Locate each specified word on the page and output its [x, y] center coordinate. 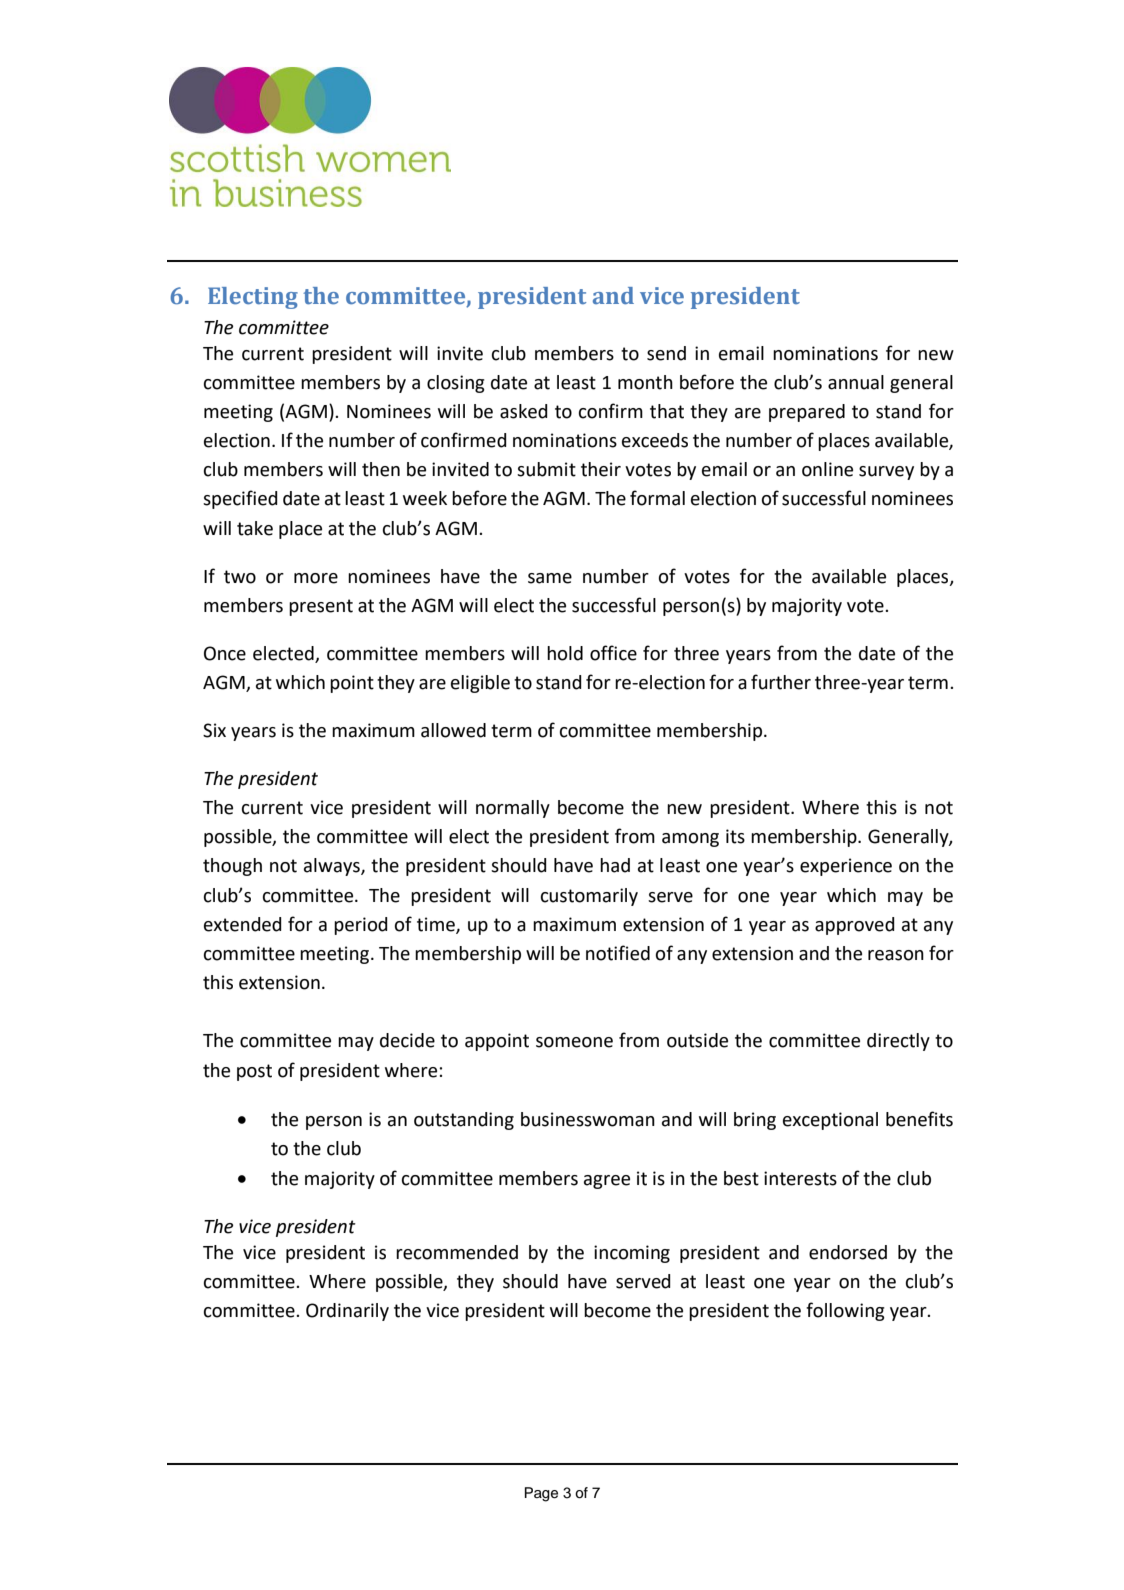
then [381, 469]
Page [541, 1494]
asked [524, 411]
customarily [589, 897]
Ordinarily [347, 1312]
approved [855, 926]
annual [856, 382]
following [845, 1311]
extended [243, 924]
